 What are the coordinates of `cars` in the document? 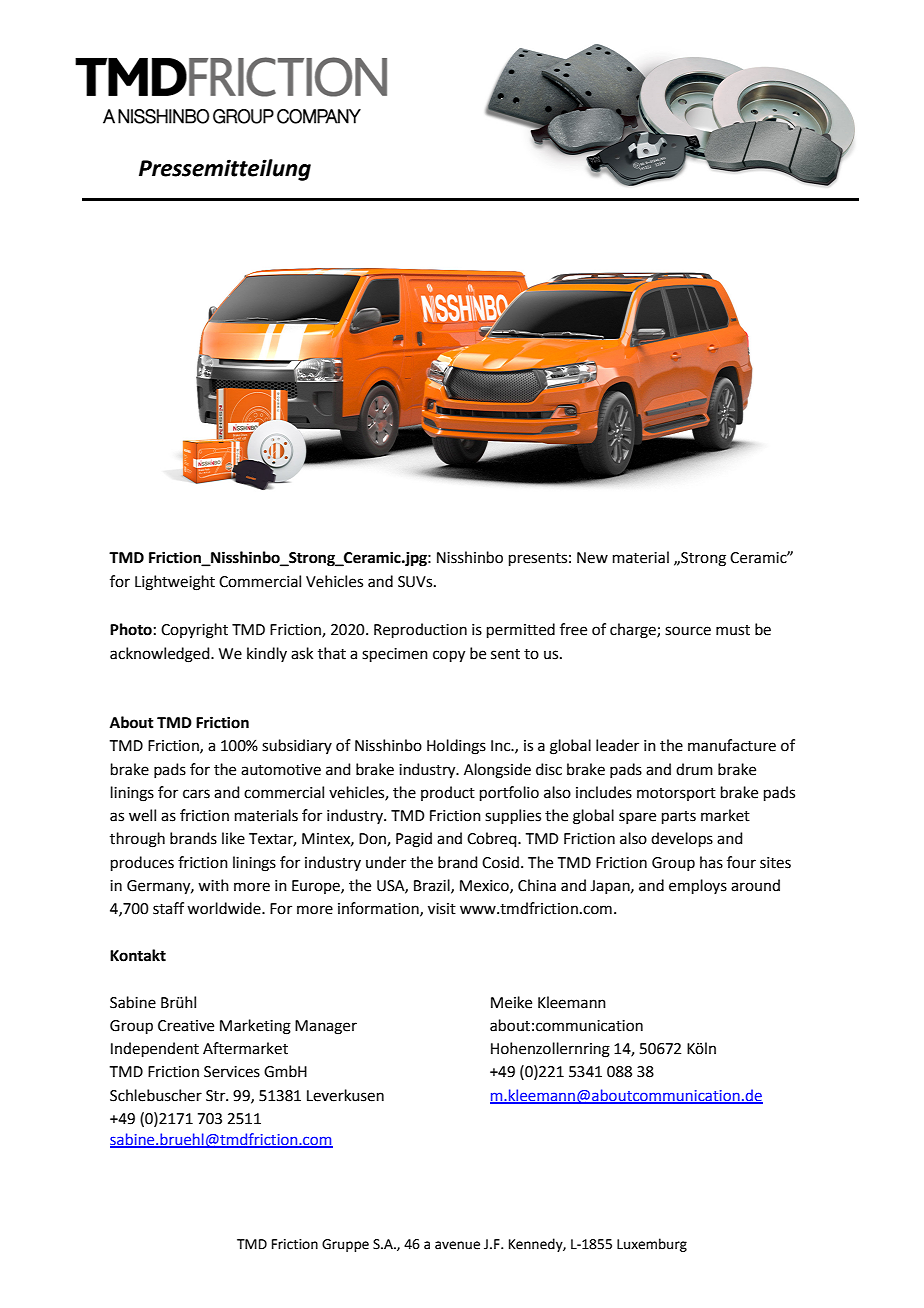 It's located at (196, 794).
